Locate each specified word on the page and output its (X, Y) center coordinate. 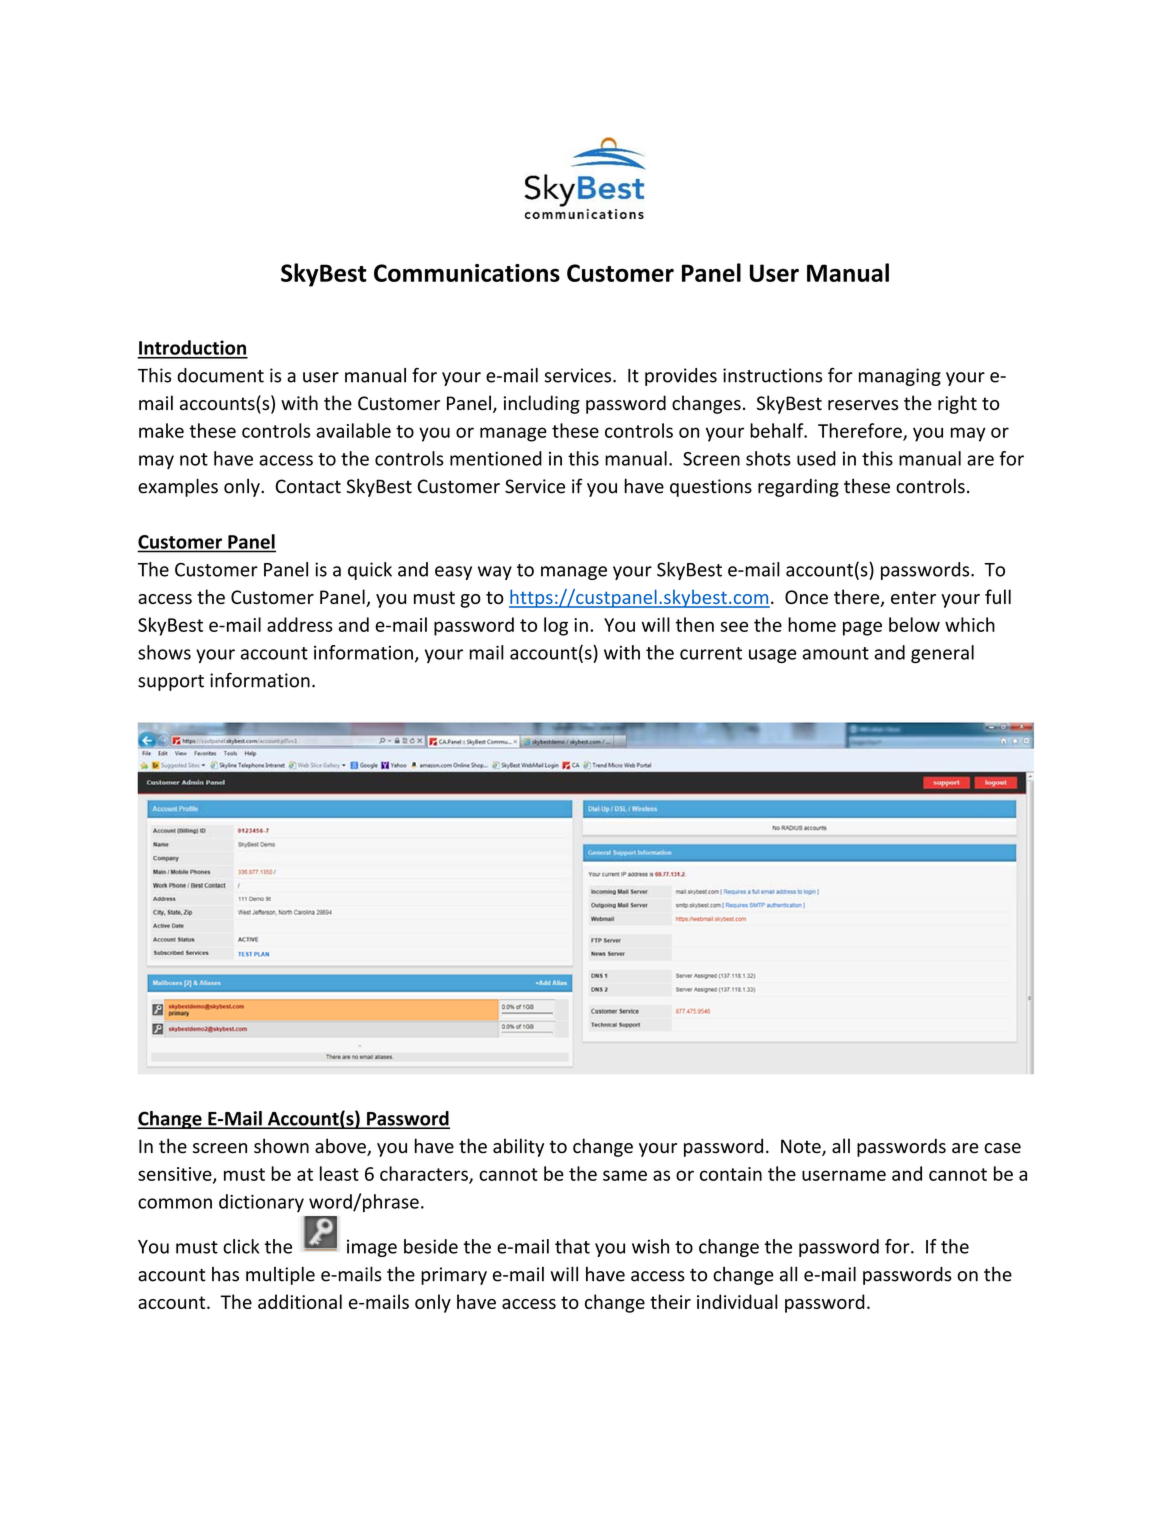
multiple (280, 1275)
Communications (467, 273)
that (572, 1246)
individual (737, 1301)
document (220, 375)
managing (900, 377)
